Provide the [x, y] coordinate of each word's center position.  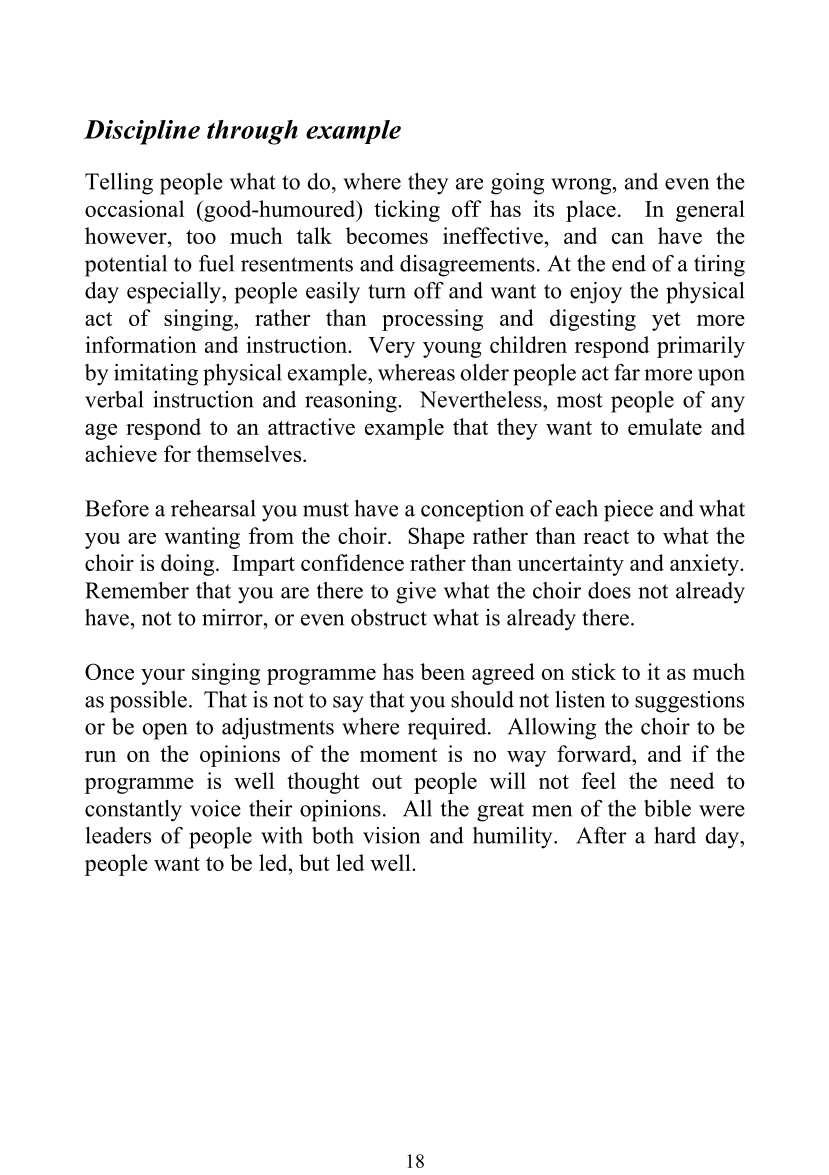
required [448, 729]
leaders [118, 835]
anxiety [705, 565]
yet [666, 321]
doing [189, 565]
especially [175, 293]
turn [387, 291]
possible [148, 702]
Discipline [142, 132]
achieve [121, 453]
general [710, 211]
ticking [407, 211]
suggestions [689, 702]
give [416, 593]
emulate [665, 426]
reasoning [352, 402]
